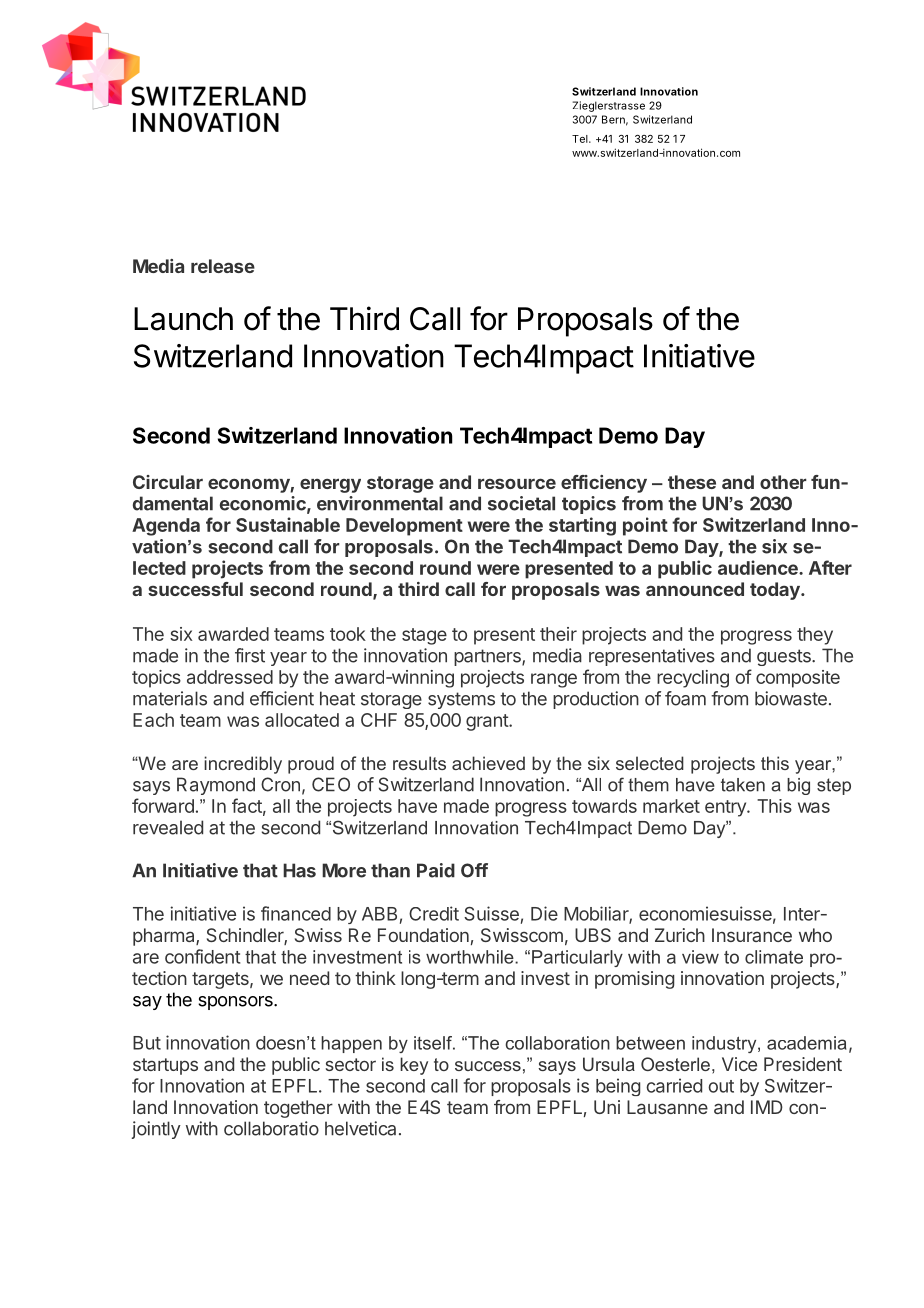 This screenshot has width=924, height=1308. Describe the element at coordinates (474, 870) in the screenshot. I see `Off` at that location.
